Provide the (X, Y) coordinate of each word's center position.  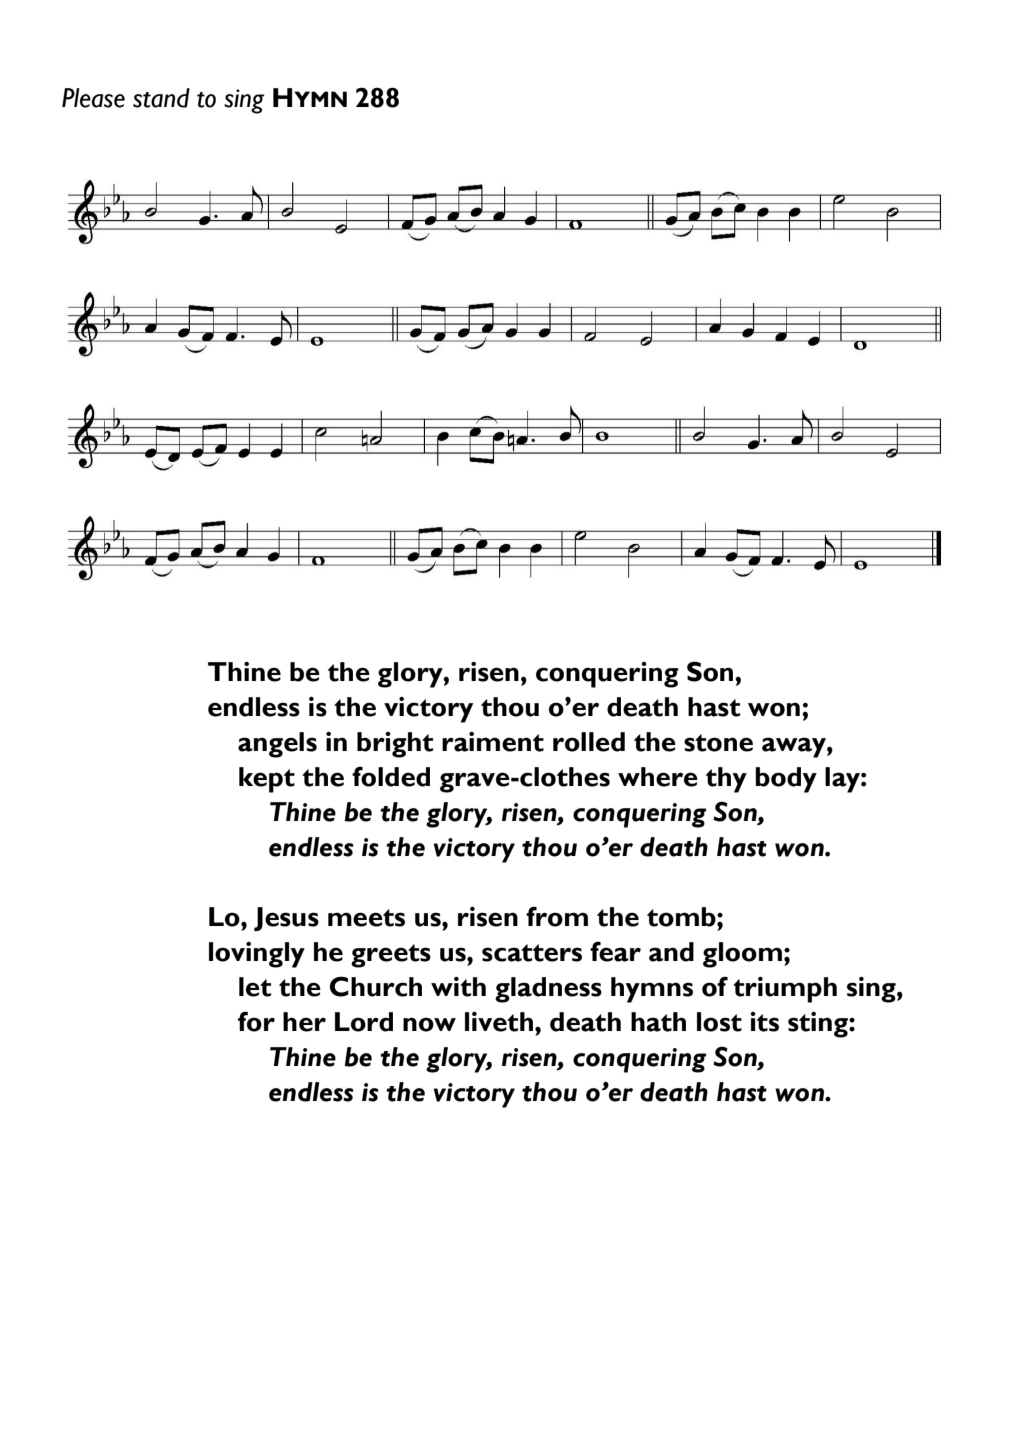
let (255, 987)
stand (161, 98)
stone (718, 743)
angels (277, 745)
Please (93, 98)
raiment (493, 742)
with (458, 987)
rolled (589, 742)
